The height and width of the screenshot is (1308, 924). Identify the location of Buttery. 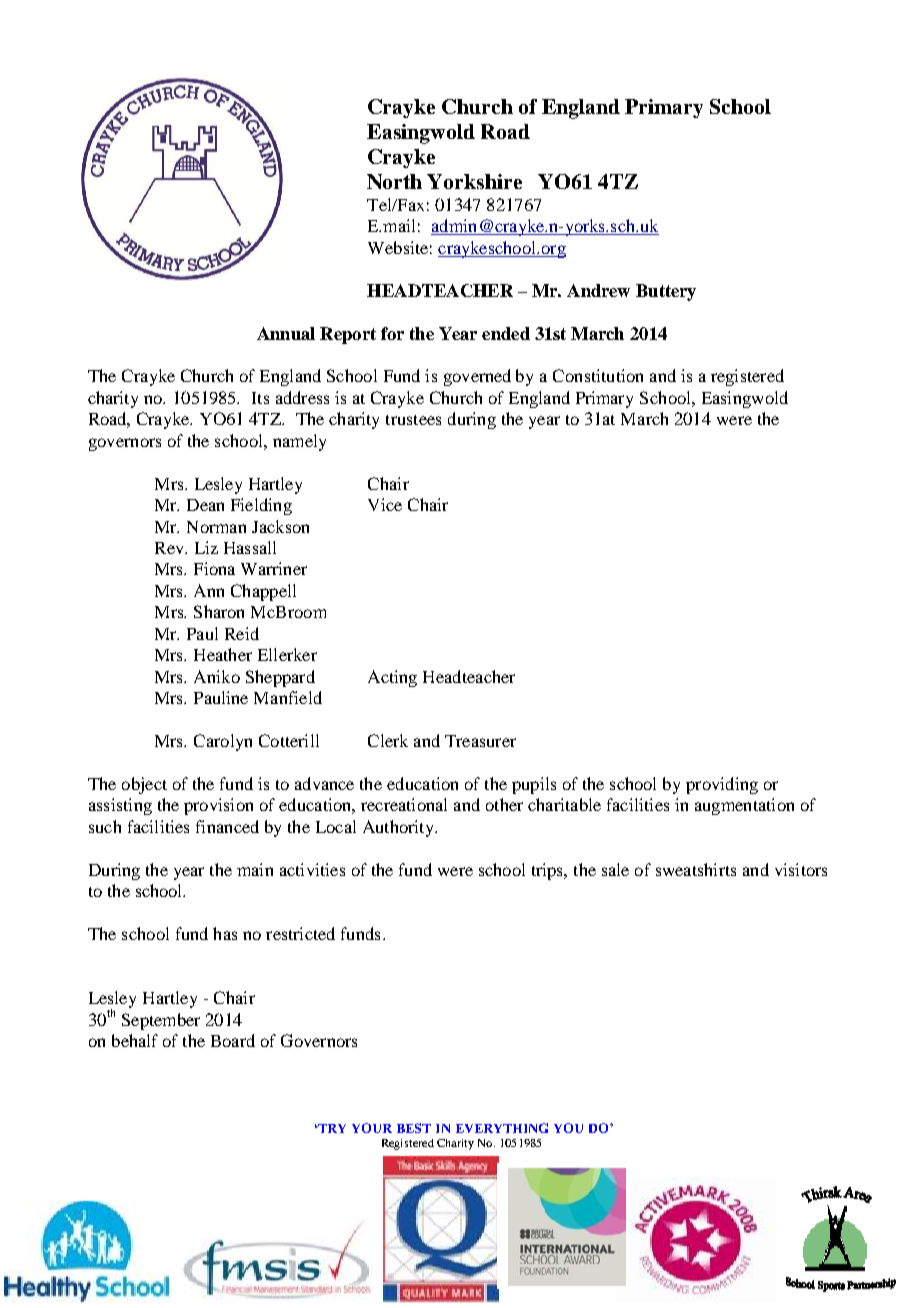
(666, 292).
